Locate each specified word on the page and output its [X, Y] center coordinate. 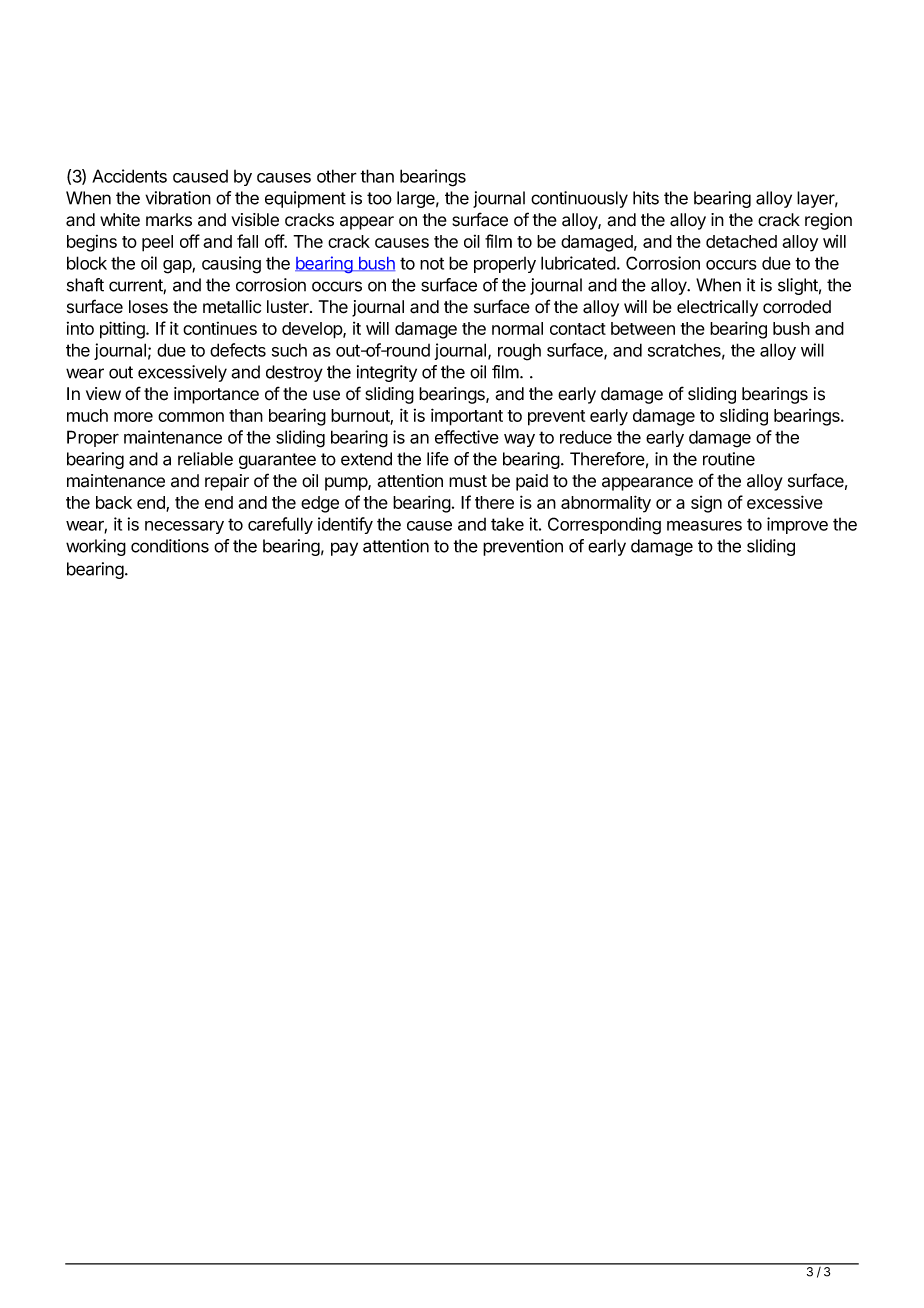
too [379, 198]
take [507, 524]
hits [646, 198]
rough [519, 352]
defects [238, 350]
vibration [178, 198]
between [643, 328]
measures [704, 525]
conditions [170, 546]
